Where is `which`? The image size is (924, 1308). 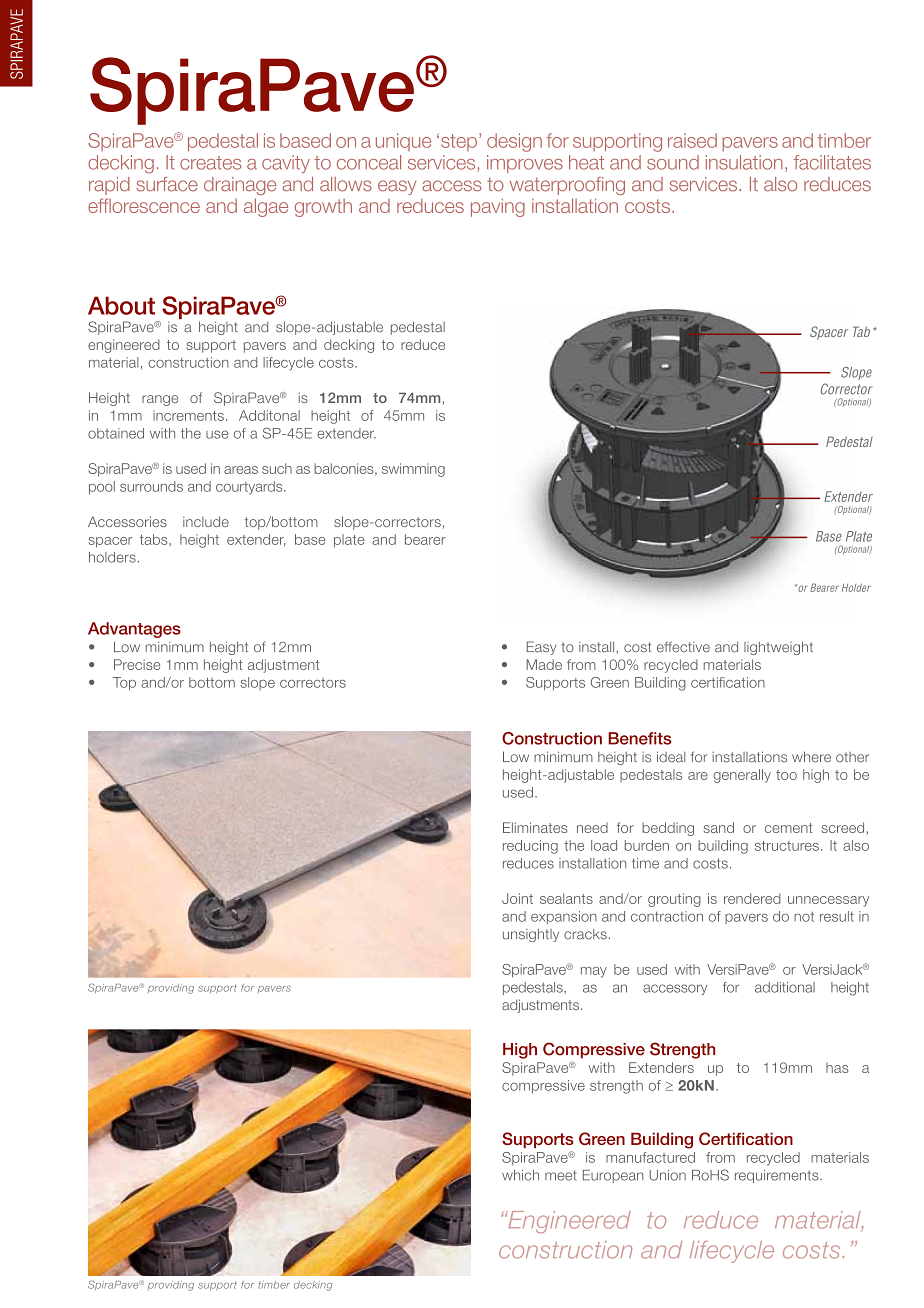 which is located at coordinates (520, 1175).
